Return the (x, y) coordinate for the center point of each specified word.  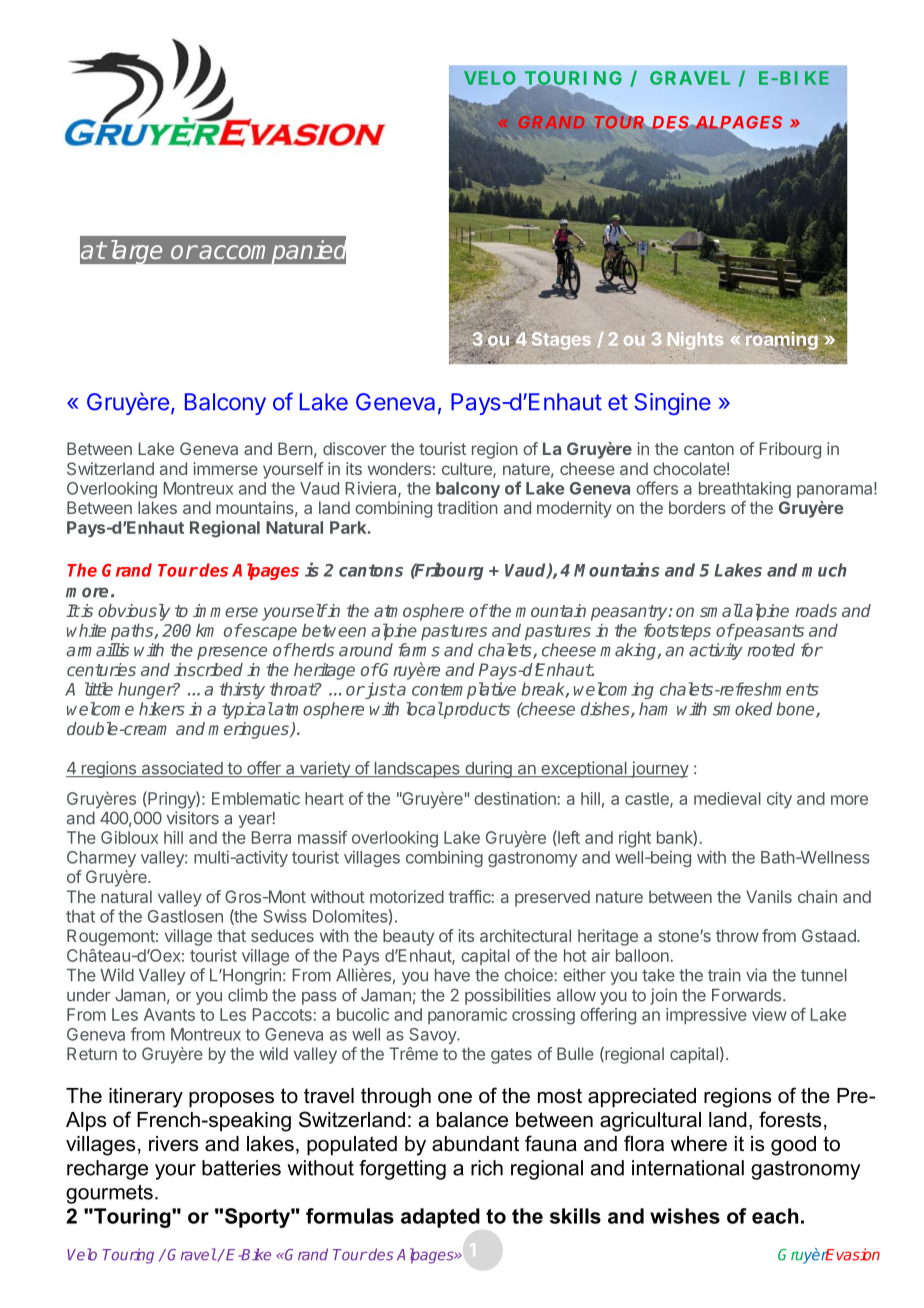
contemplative (464, 690)
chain (817, 896)
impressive (706, 1016)
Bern (295, 448)
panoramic (467, 1016)
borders (697, 507)
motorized (407, 896)
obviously (134, 612)
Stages (561, 341)
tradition (467, 507)
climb (248, 995)
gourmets (109, 1194)
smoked (743, 709)
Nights (695, 341)
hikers (162, 709)
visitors (192, 818)
